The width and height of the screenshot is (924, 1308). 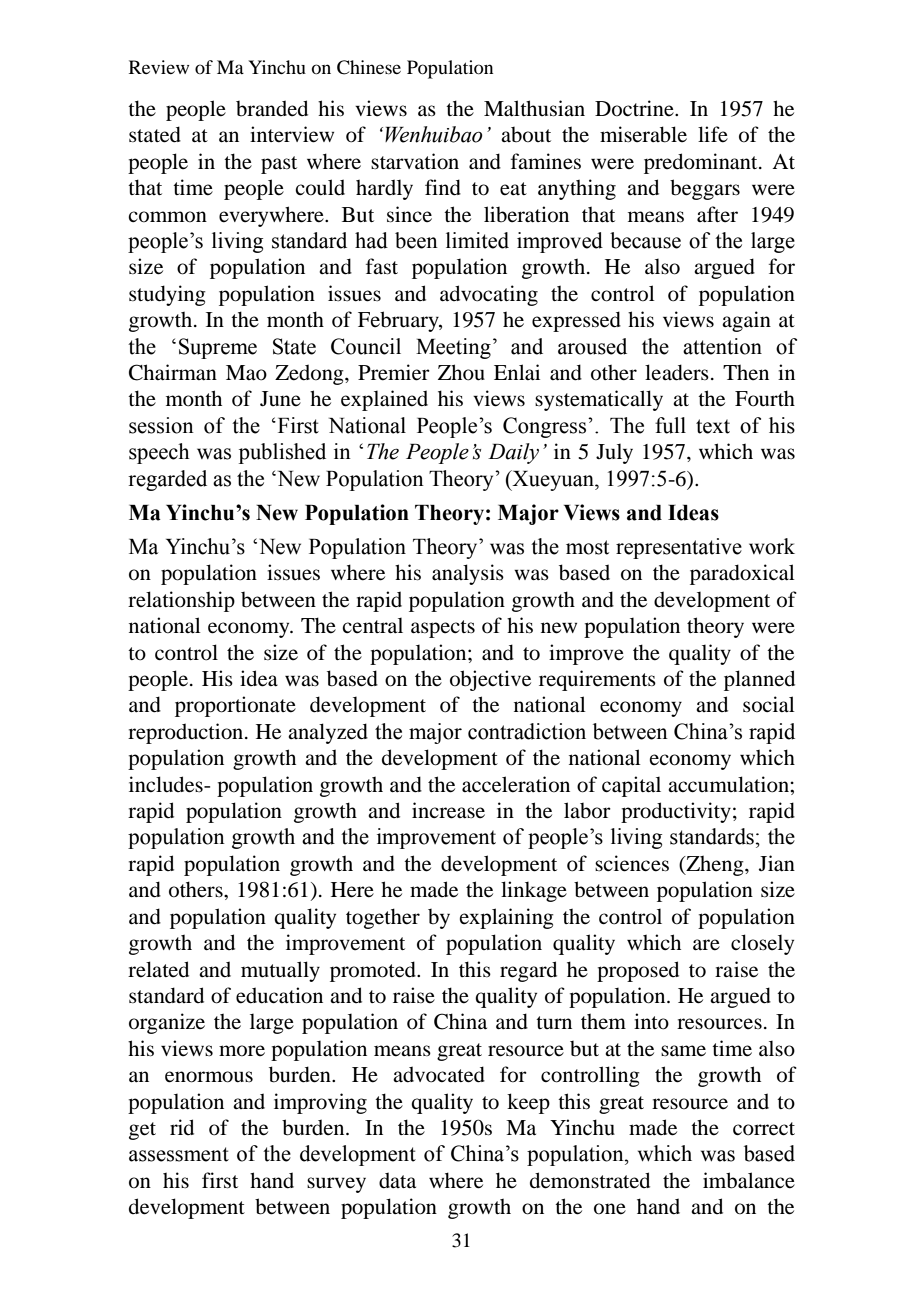 What do you see at coordinates (713, 134) in the screenshot?
I see `life` at bounding box center [713, 134].
